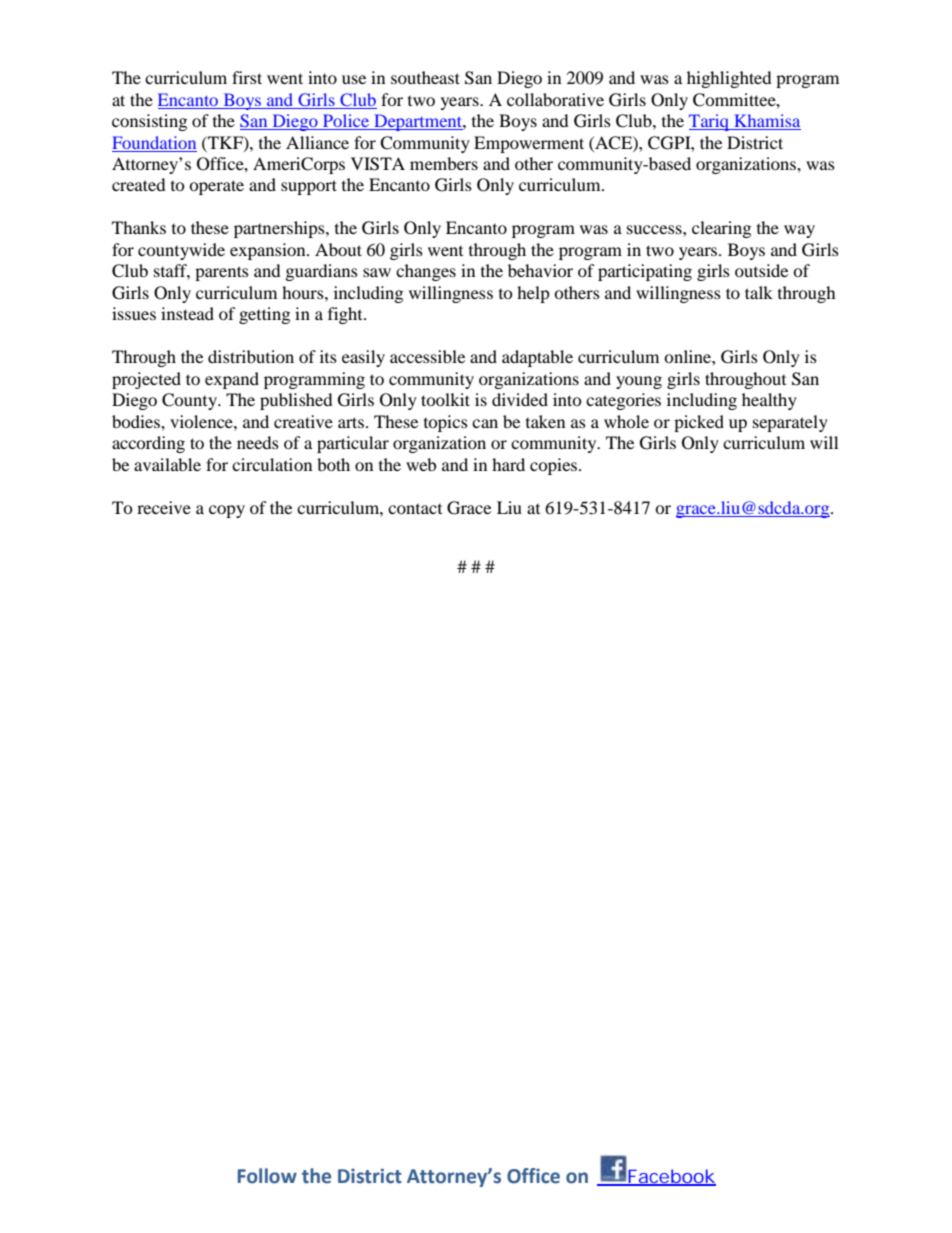 The width and height of the document is (952, 1233). I want to click on first, so click(247, 77).
